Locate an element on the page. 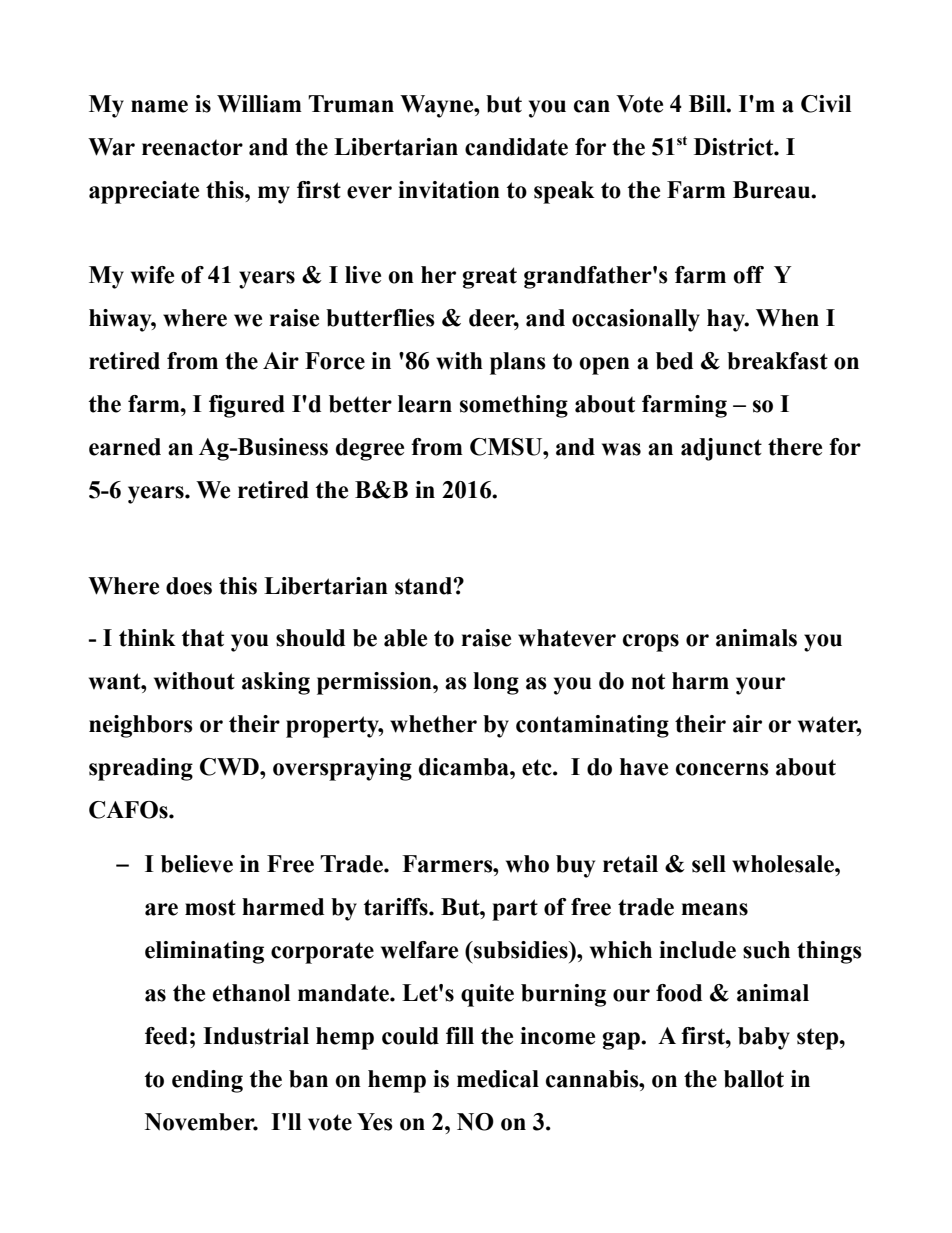 This page has height=1233, width=952. ending is located at coordinates (207, 1081).
